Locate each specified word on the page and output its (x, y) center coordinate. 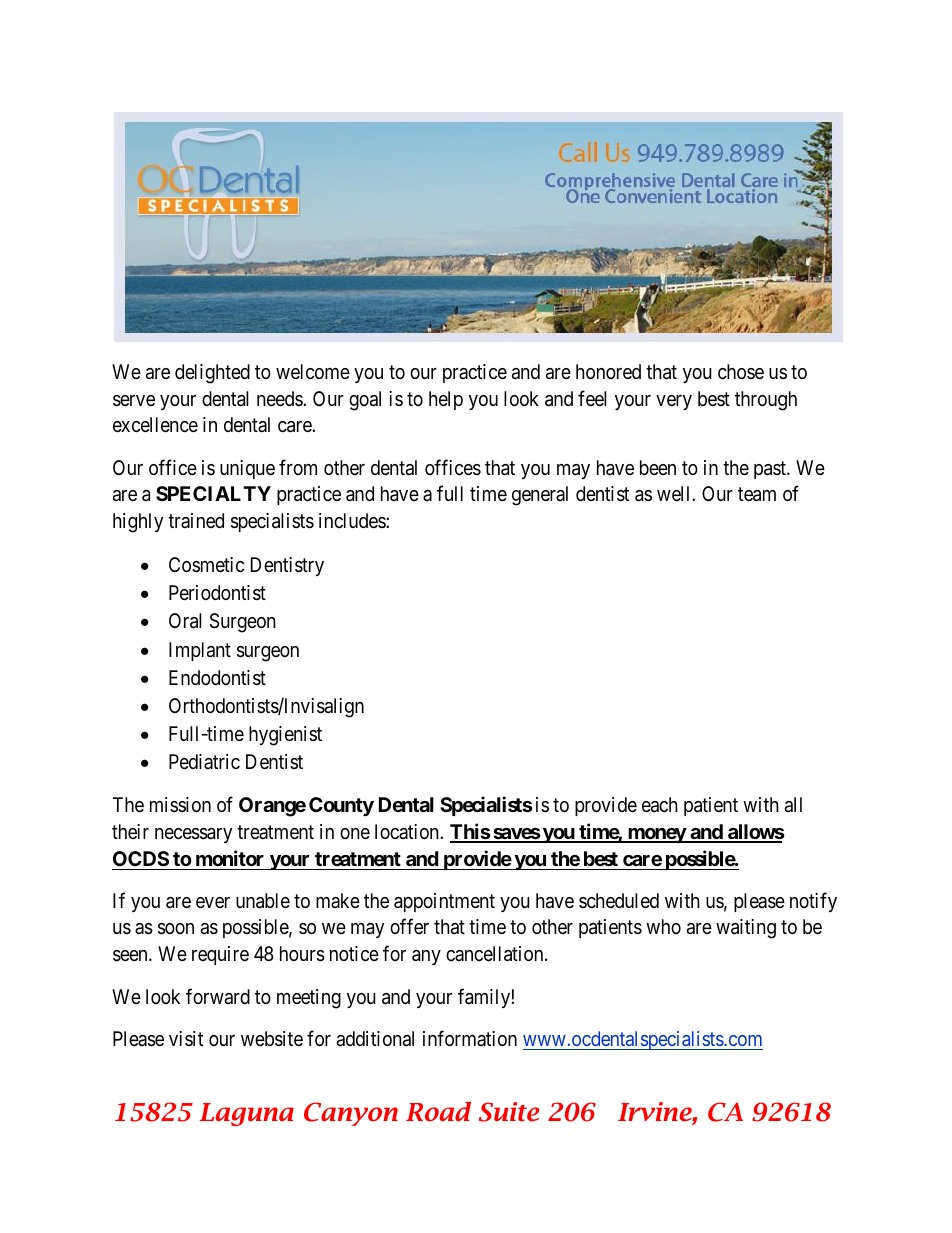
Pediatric (204, 761)
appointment (444, 902)
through (766, 401)
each (660, 805)
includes (353, 520)
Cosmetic (206, 564)
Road (438, 1112)
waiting (746, 929)
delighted (212, 374)
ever (213, 902)
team (757, 495)
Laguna (247, 1114)
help (446, 400)
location (408, 831)
